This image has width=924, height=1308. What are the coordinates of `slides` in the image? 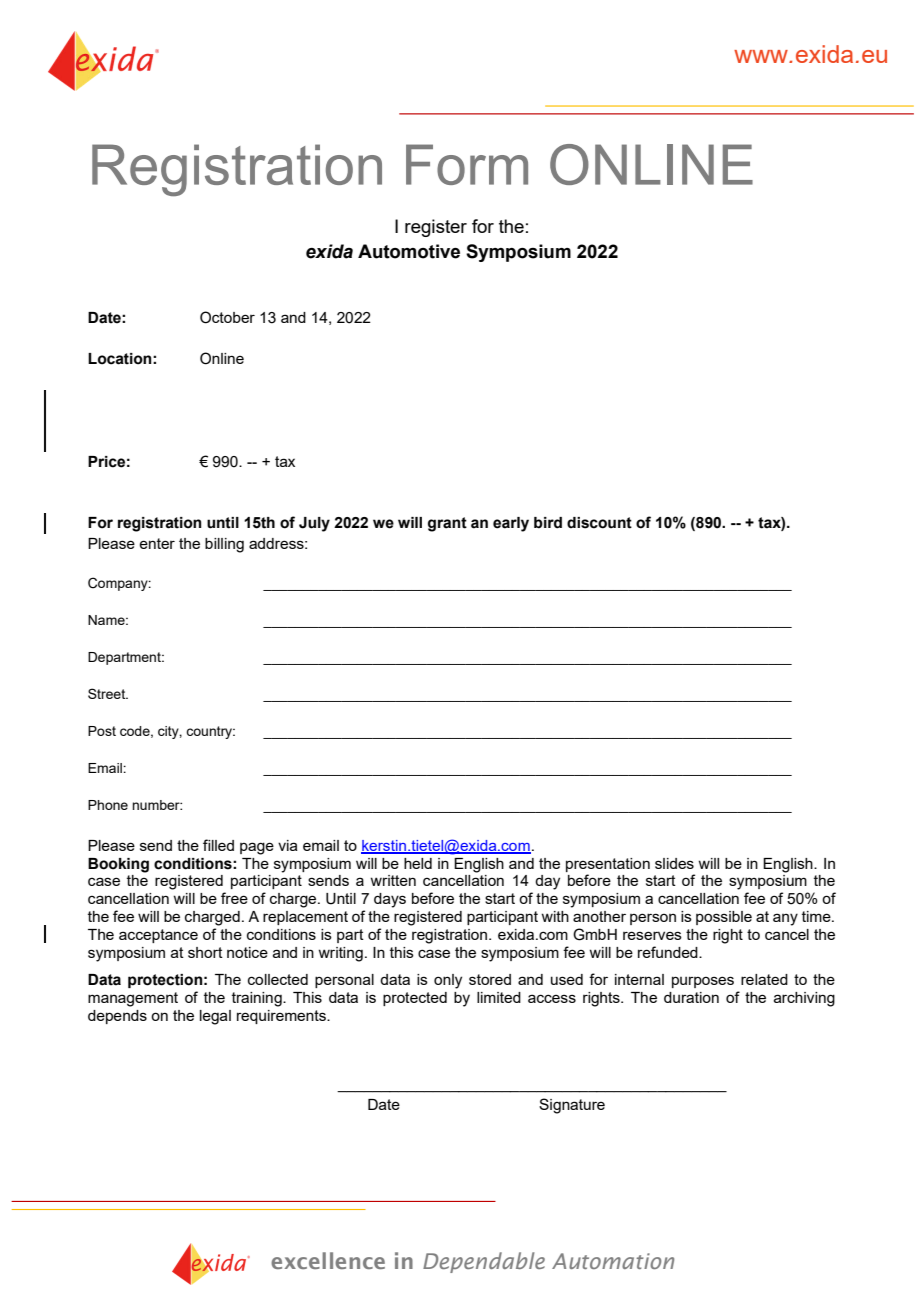 It's located at (674, 863).
